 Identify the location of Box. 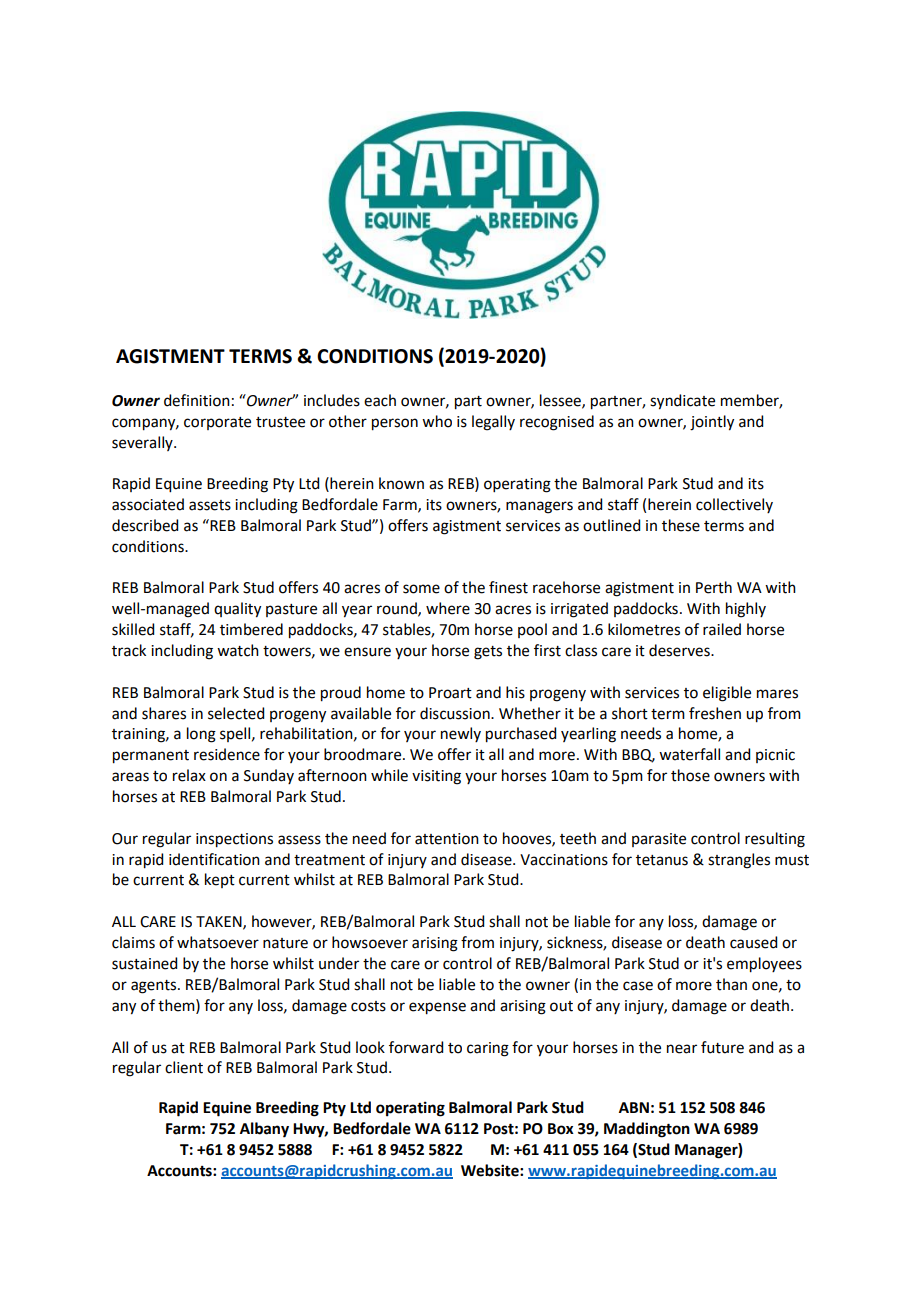
(561, 1129).
